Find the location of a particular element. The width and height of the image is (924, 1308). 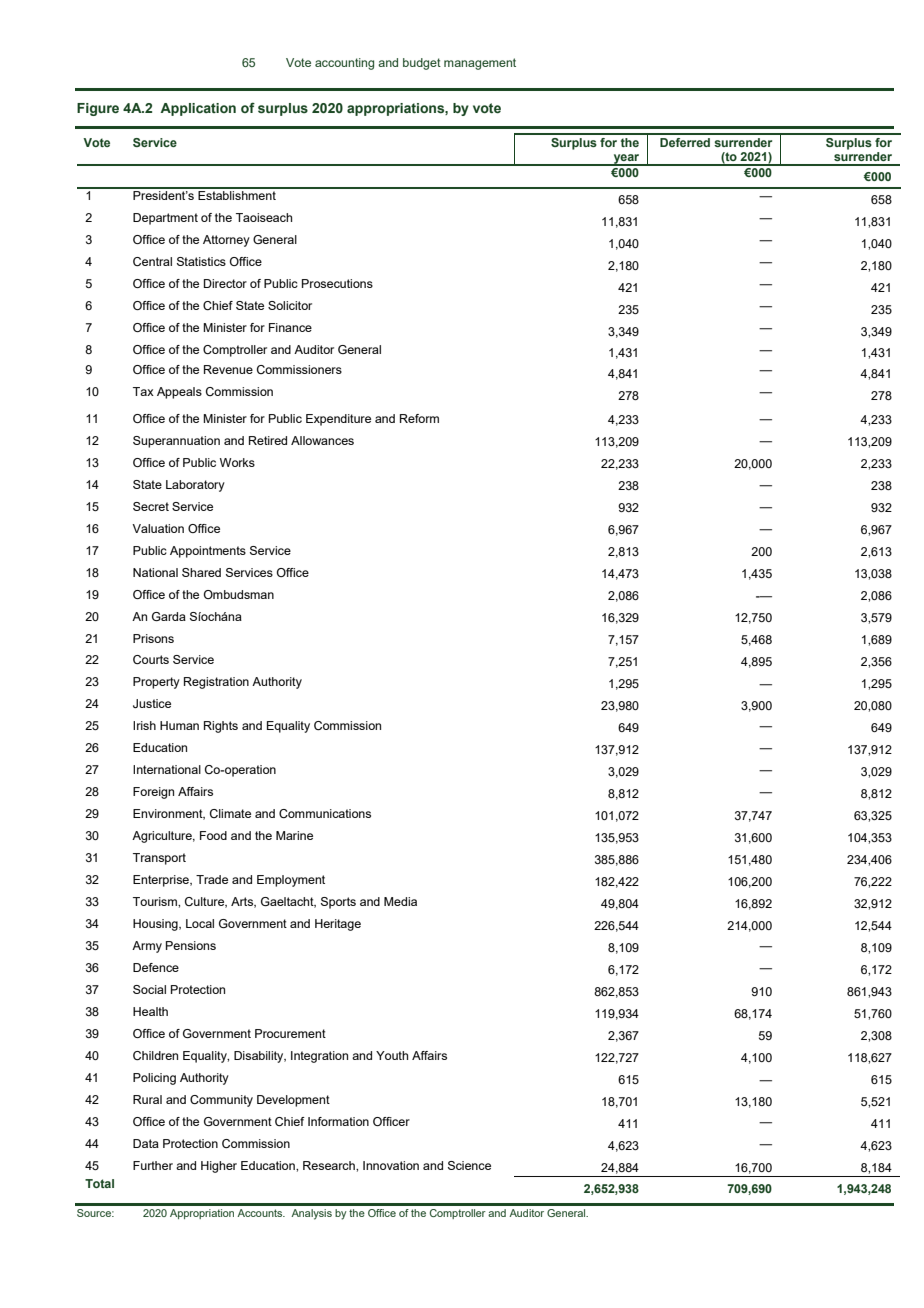

Prisons is located at coordinates (153, 638).
